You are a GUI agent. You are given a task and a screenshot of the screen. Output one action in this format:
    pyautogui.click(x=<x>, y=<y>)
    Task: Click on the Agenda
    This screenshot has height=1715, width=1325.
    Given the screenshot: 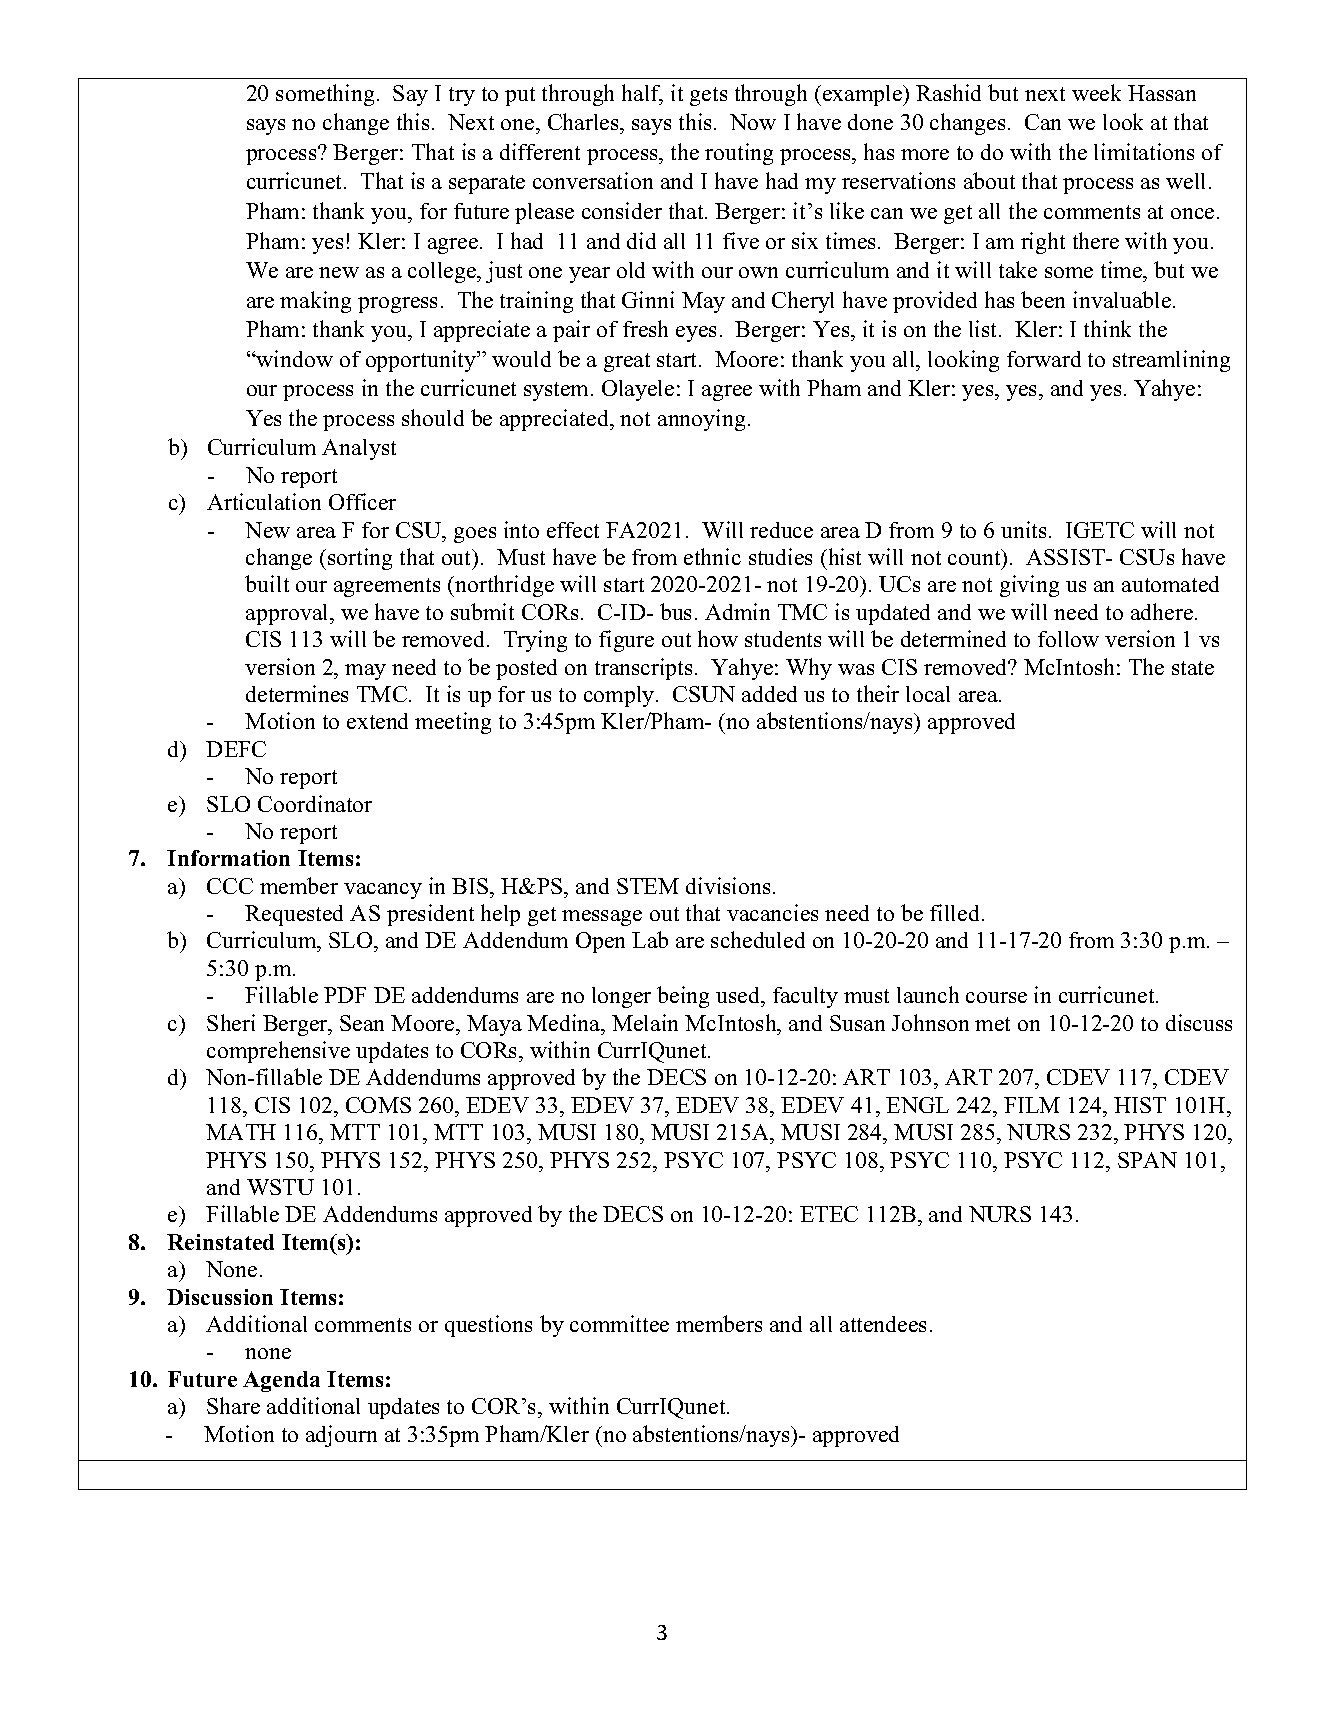 What is the action you would take?
    pyautogui.click(x=281, y=1381)
